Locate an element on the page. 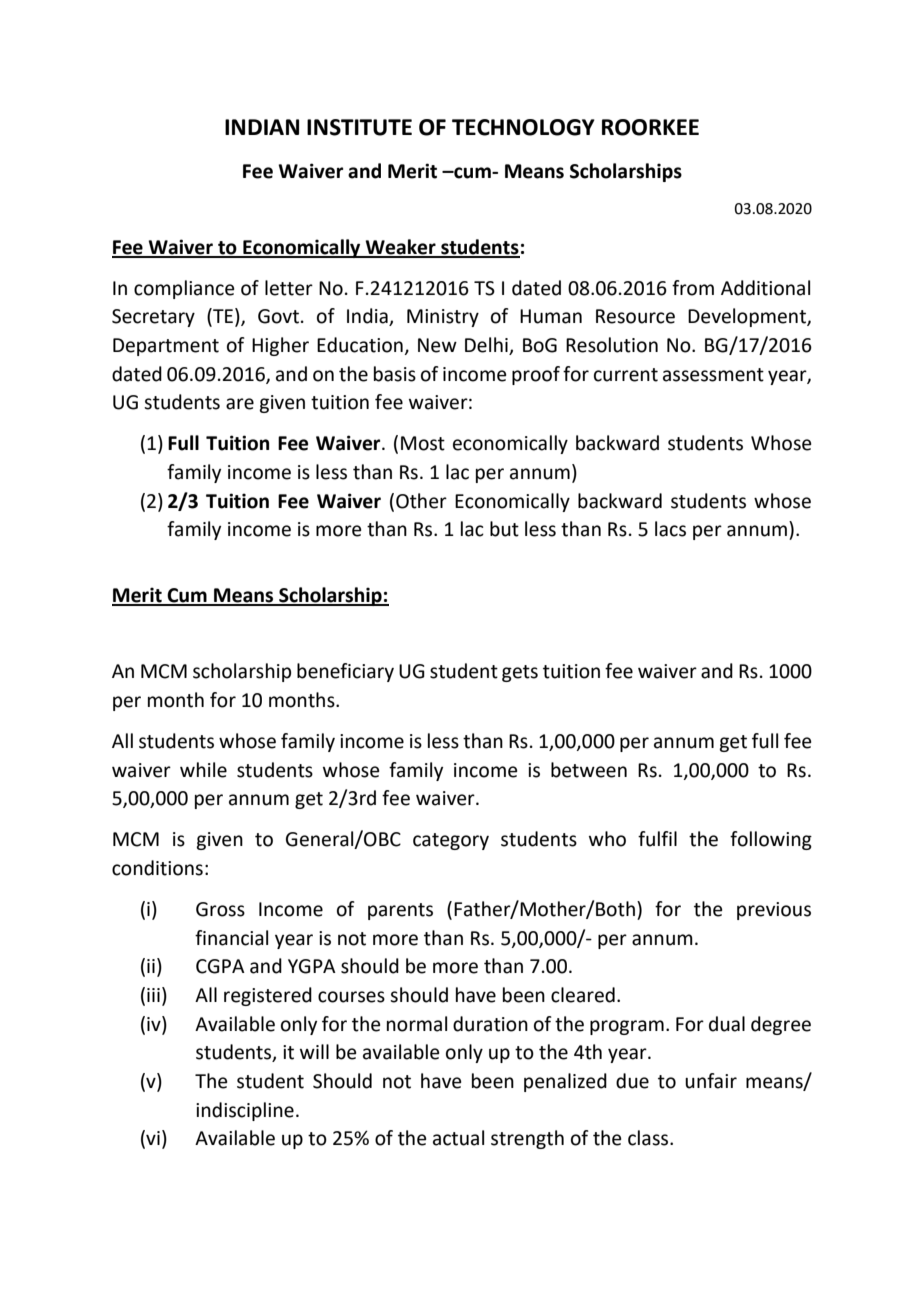  indiscipline is located at coordinates (245, 1111).
